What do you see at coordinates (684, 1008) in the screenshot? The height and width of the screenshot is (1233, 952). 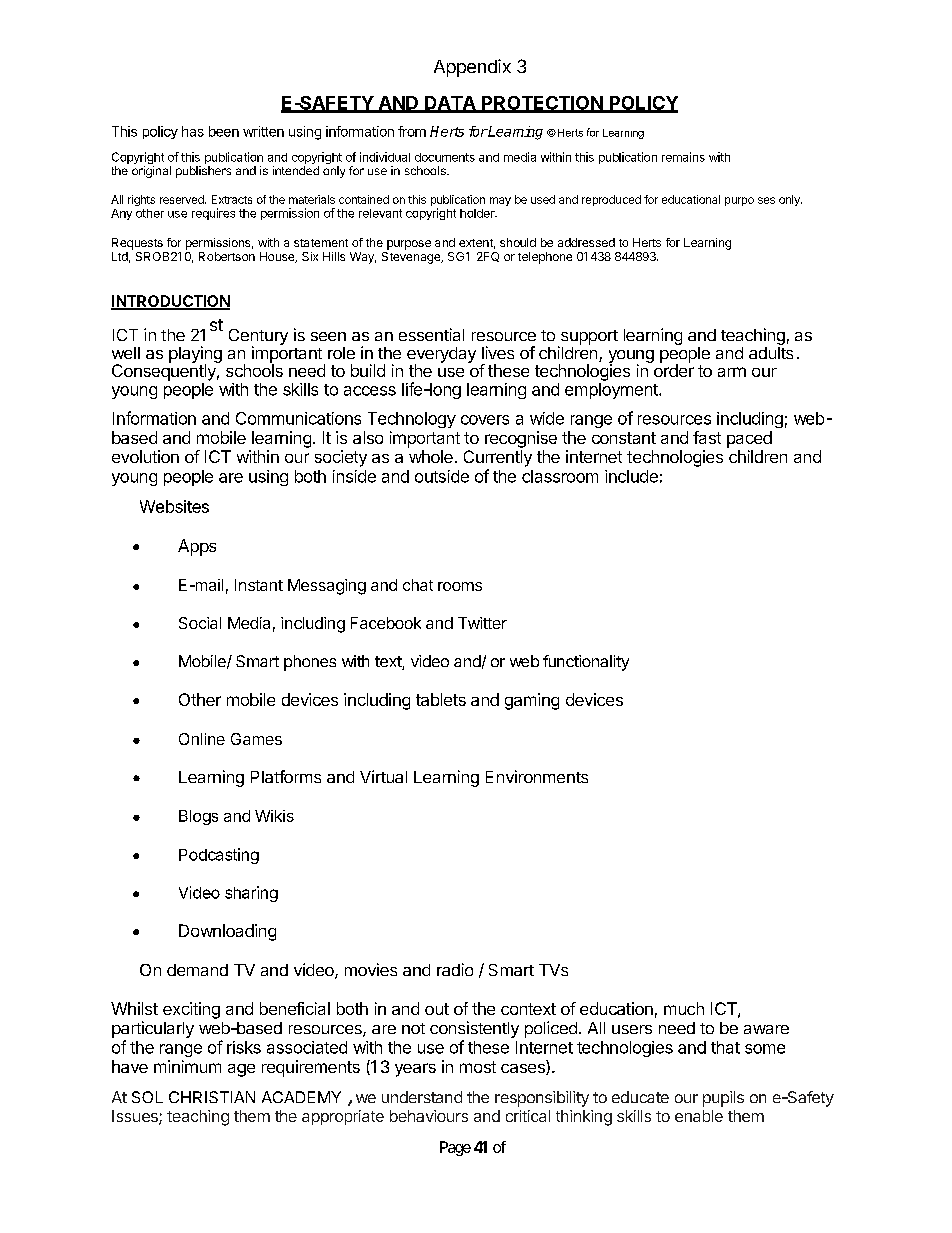 I see `much` at bounding box center [684, 1008].
